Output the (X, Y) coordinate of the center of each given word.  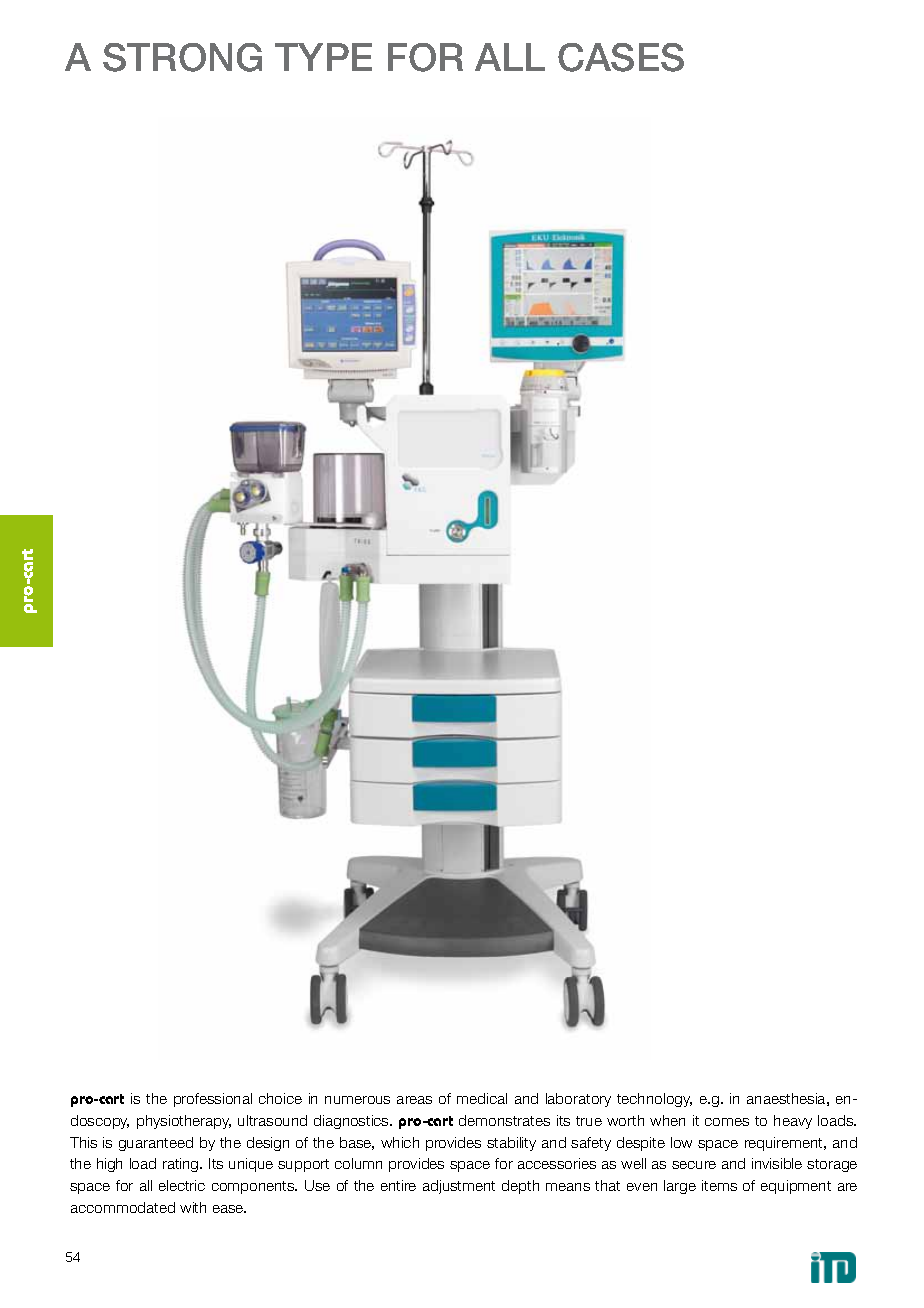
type (323, 57)
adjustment (459, 1187)
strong (182, 57)
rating (182, 1165)
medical (482, 1098)
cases (621, 57)
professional (213, 1100)
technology (654, 1100)
